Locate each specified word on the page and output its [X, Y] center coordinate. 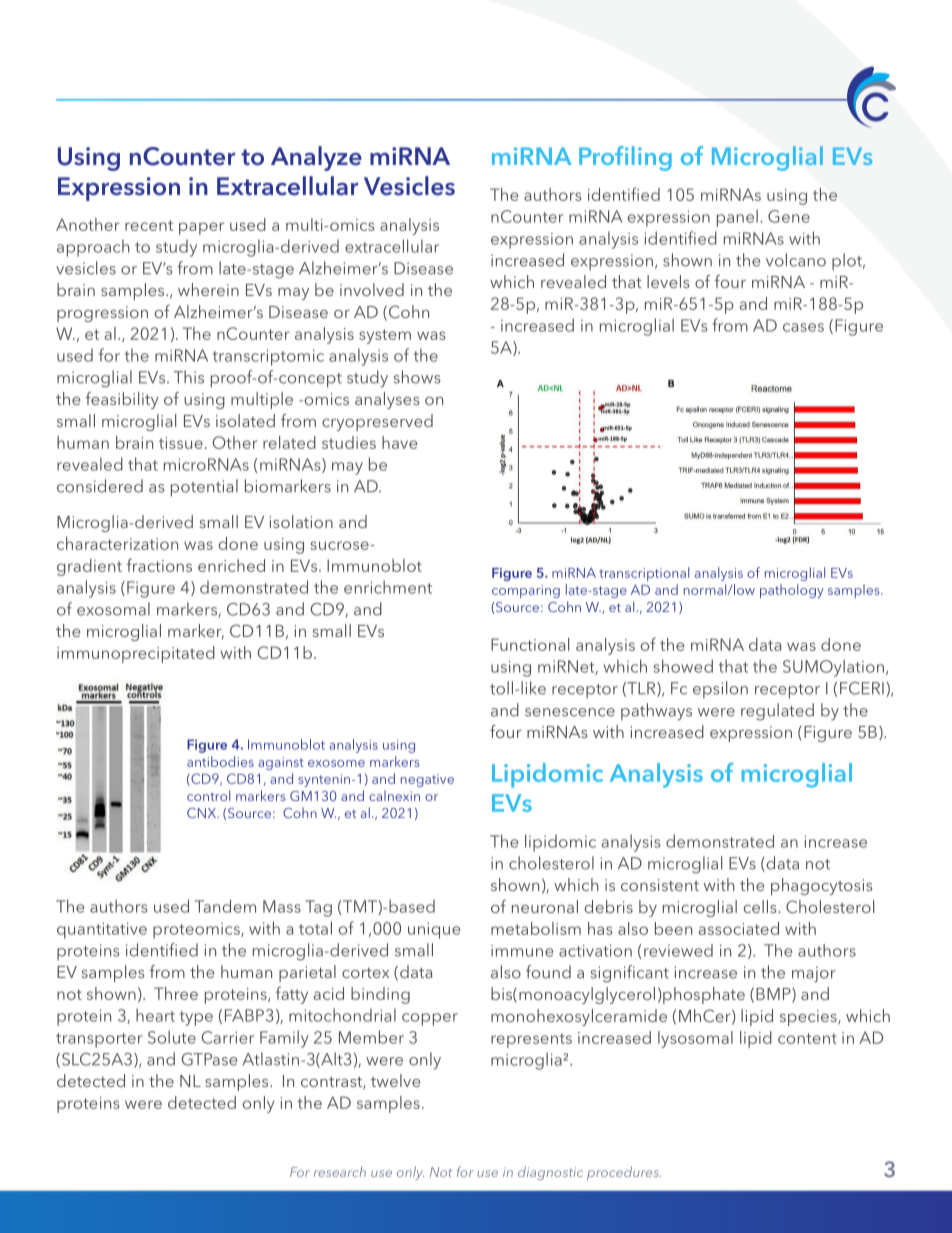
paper [201, 228]
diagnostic [550, 1173]
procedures [624, 1173]
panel [737, 218]
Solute [172, 1037]
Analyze [316, 158]
